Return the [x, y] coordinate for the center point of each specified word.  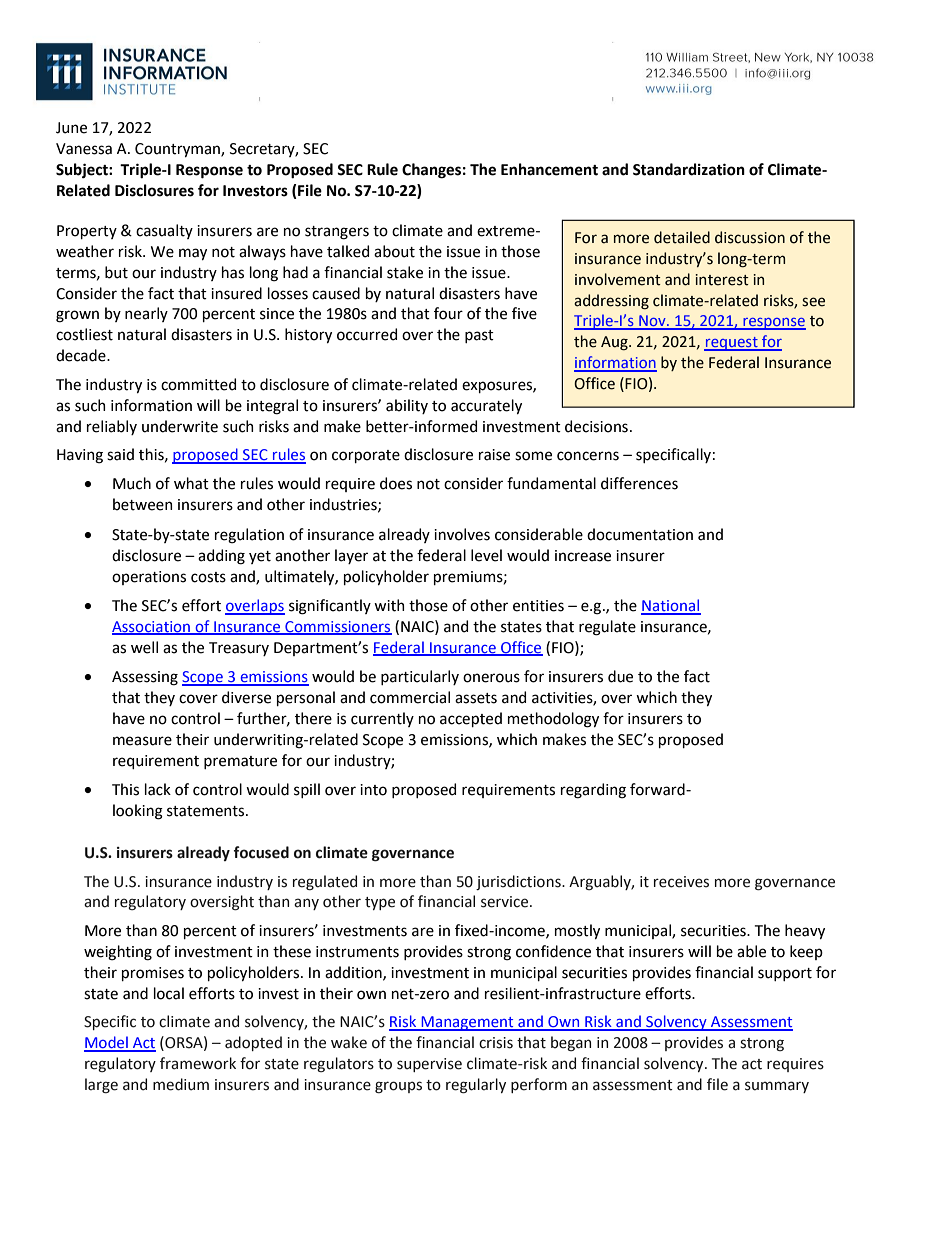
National [671, 606]
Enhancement [549, 169]
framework [198, 1063]
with [389, 605]
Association [152, 628]
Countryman [178, 150]
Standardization [689, 169]
